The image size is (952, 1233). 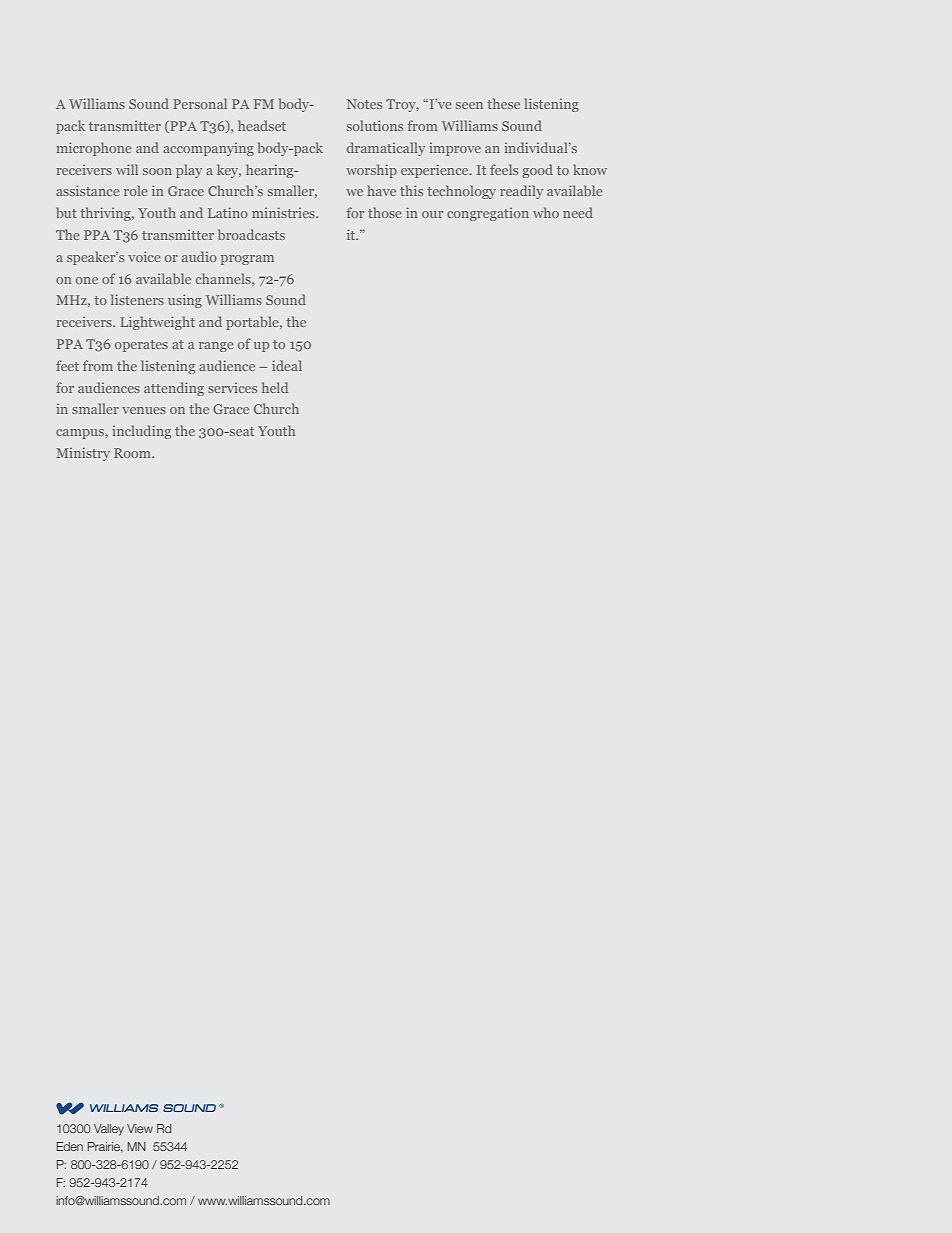 I want to click on who, so click(x=546, y=212).
